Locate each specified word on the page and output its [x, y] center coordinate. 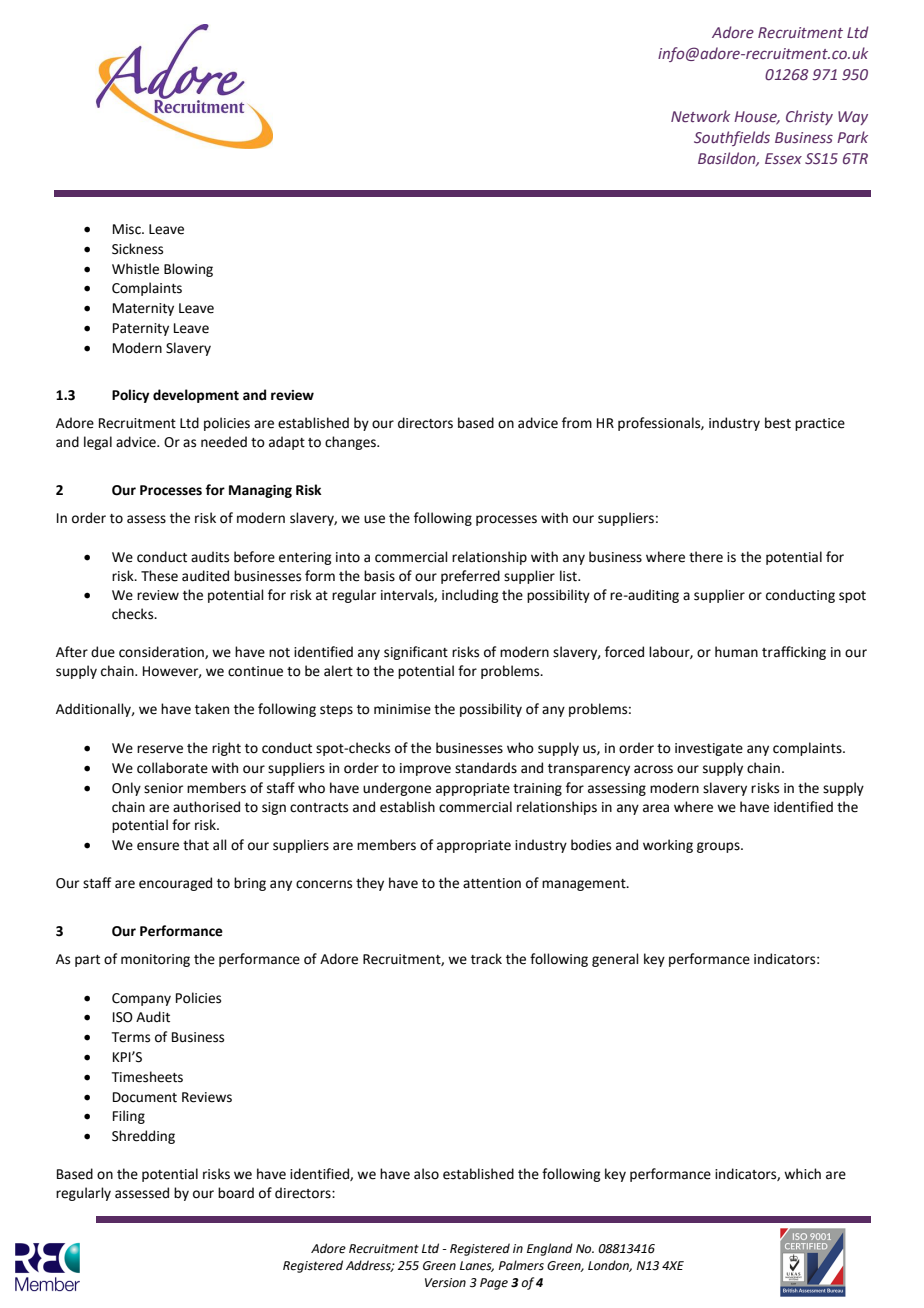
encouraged [175, 884]
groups [719, 847]
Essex [783, 159]
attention [492, 883]
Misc [128, 229]
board [236, 1193]
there [706, 557]
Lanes [477, 1266]
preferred [470, 577]
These [159, 576]
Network [700, 116]
